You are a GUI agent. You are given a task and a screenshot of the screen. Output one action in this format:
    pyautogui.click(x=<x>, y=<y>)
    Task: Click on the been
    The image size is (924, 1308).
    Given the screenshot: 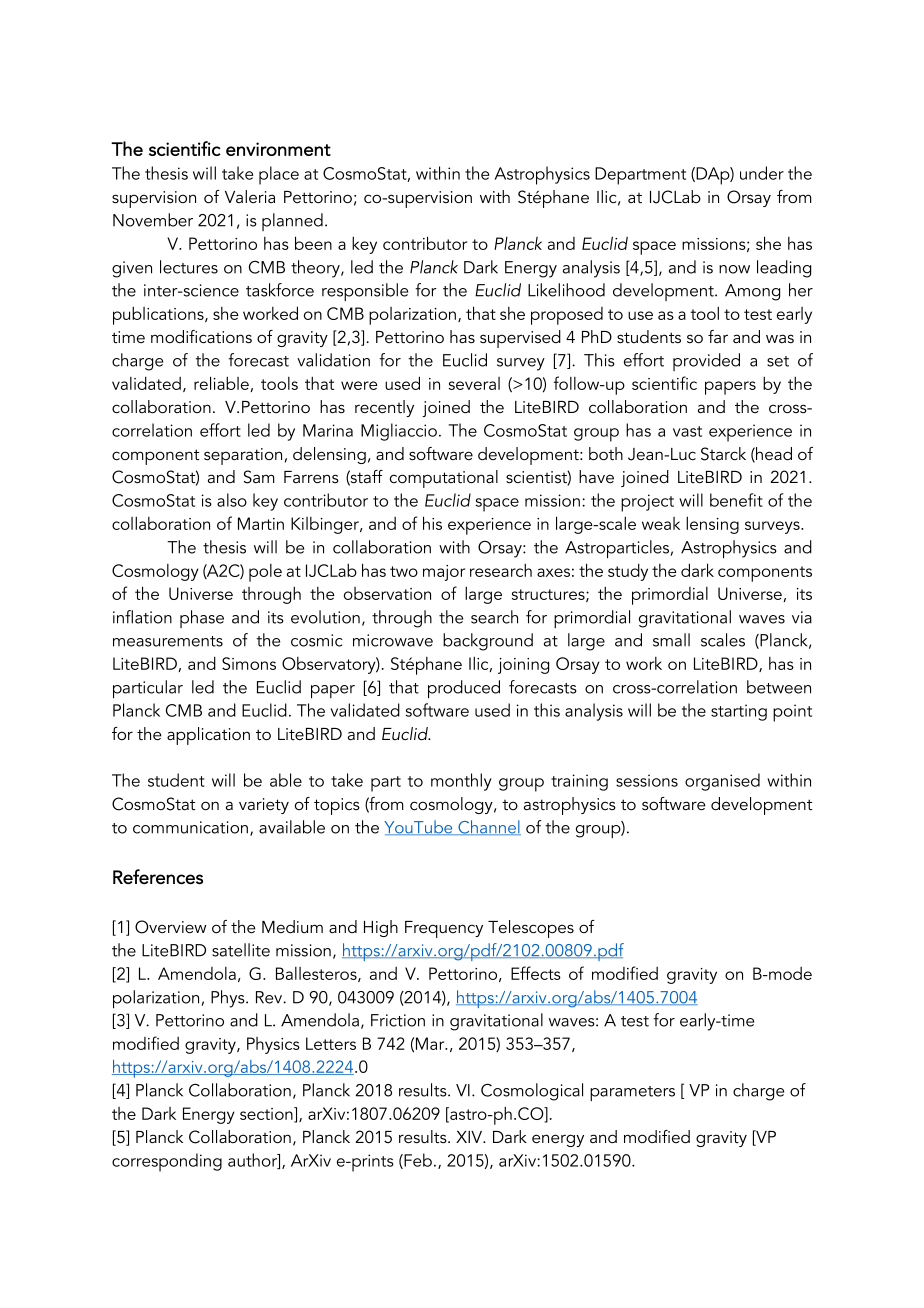 What is the action you would take?
    pyautogui.click(x=313, y=243)
